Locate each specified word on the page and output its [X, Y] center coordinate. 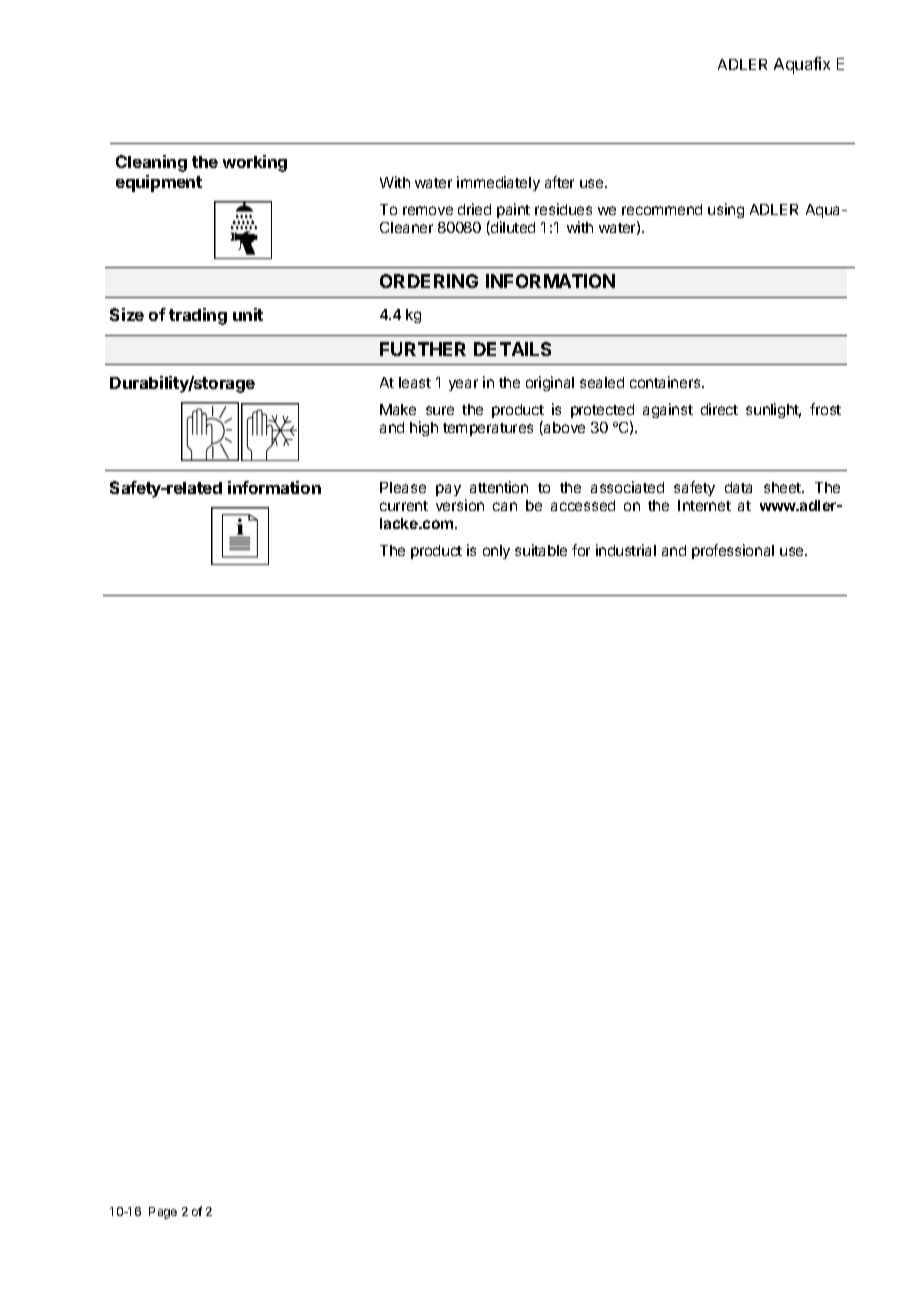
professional [733, 551]
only [496, 552]
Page [163, 1213]
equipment [159, 183]
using [726, 210]
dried [474, 209]
